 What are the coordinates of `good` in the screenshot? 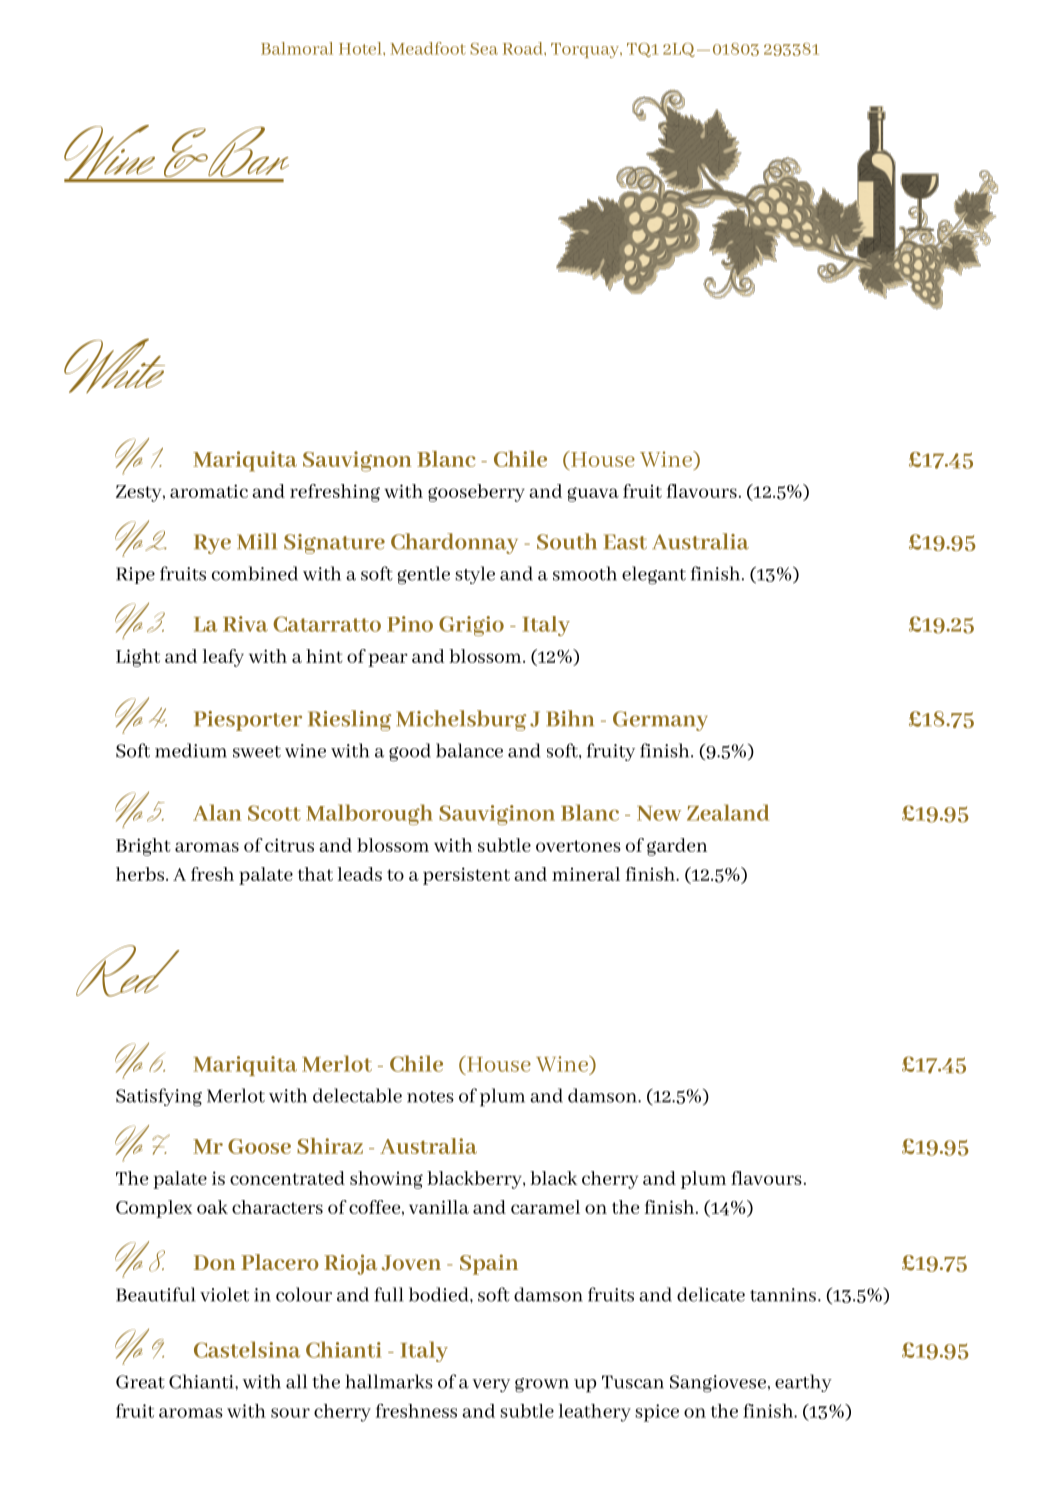 It's located at (410, 752).
